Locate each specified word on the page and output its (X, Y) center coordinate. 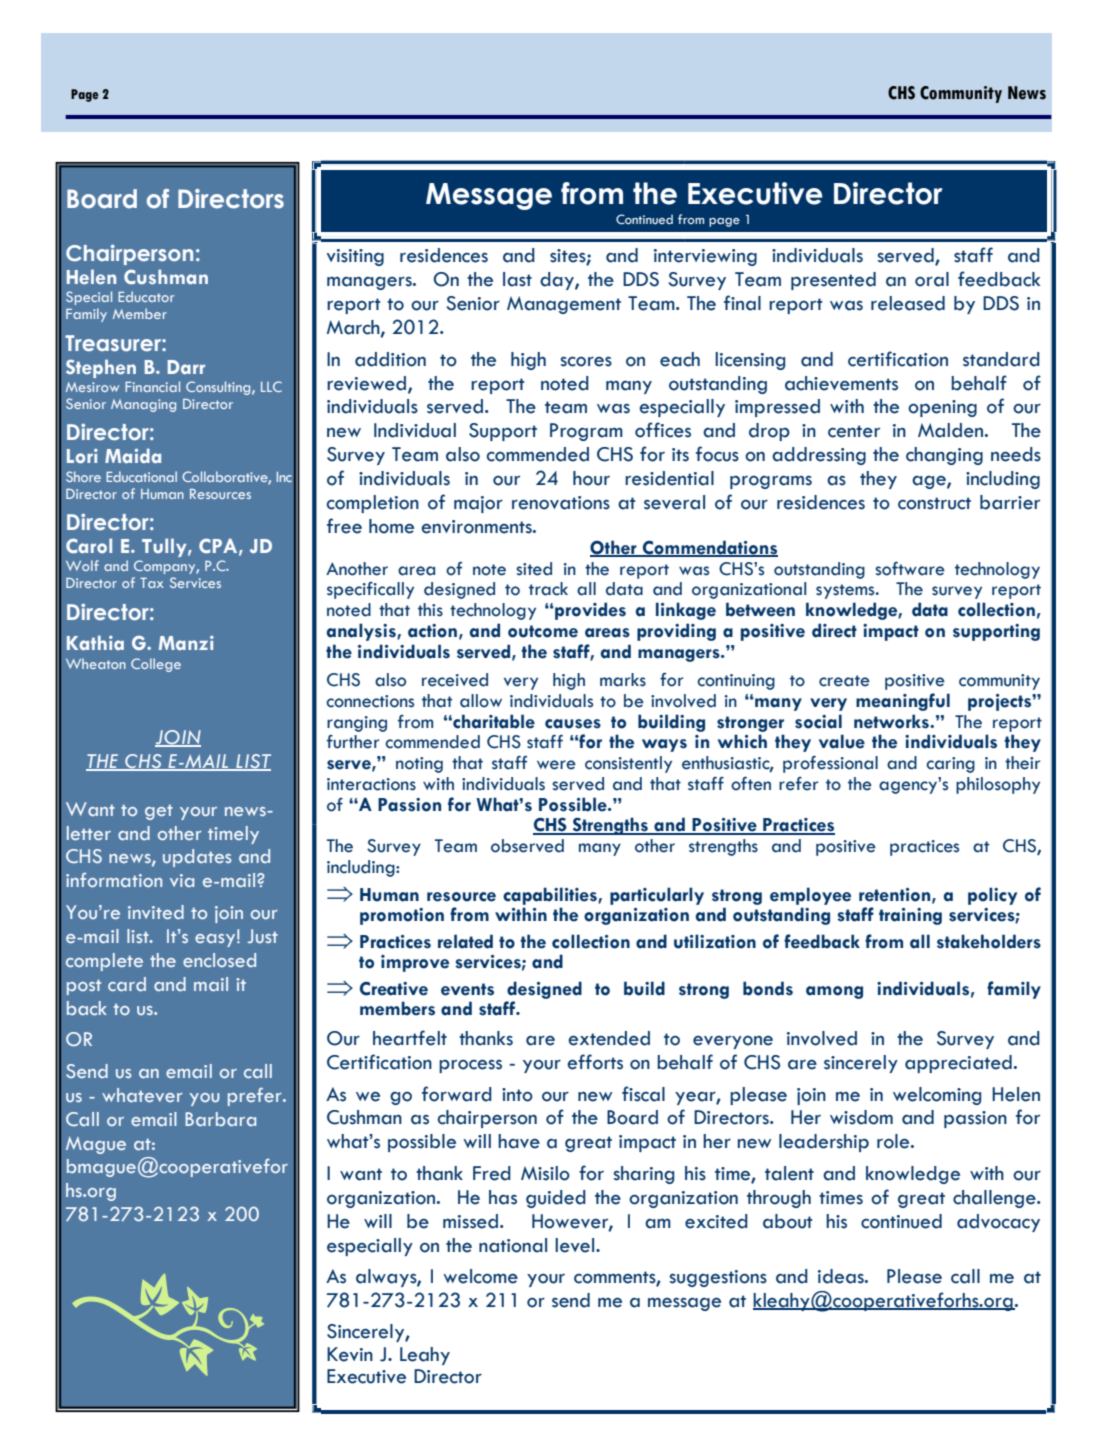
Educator (146, 296)
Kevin (350, 1354)
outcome (543, 631)
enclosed (219, 960)
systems (846, 591)
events (467, 989)
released (908, 303)
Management (564, 305)
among (834, 992)
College (156, 665)
